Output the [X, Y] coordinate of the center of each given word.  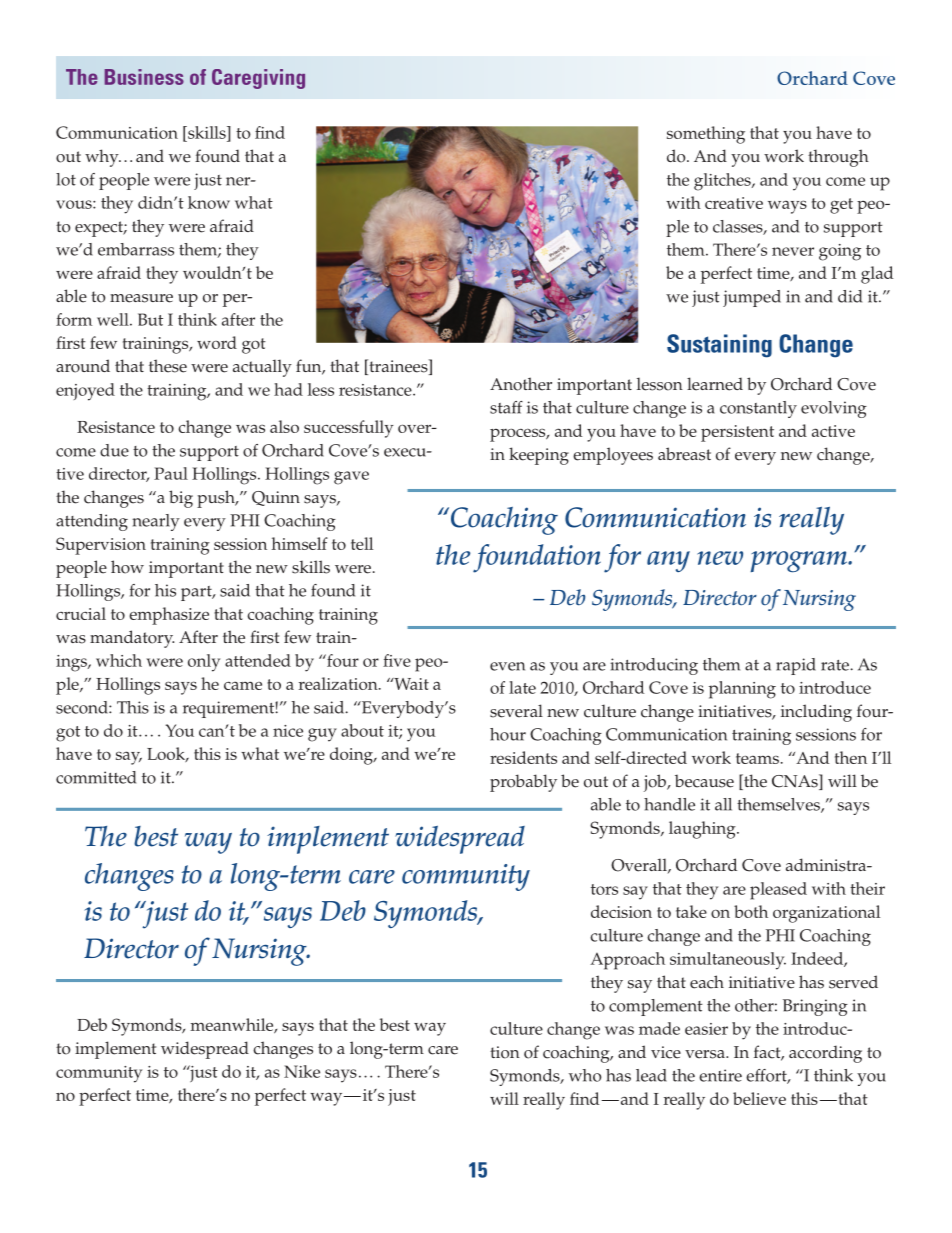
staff [506, 407]
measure [141, 298]
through [838, 158]
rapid [796, 666]
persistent [737, 433]
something [706, 135]
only [204, 663]
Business [144, 77]
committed [96, 777]
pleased [778, 891]
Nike [302, 1071]
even [507, 666]
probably [523, 783]
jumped [752, 298]
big [181, 499]
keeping [539, 456]
